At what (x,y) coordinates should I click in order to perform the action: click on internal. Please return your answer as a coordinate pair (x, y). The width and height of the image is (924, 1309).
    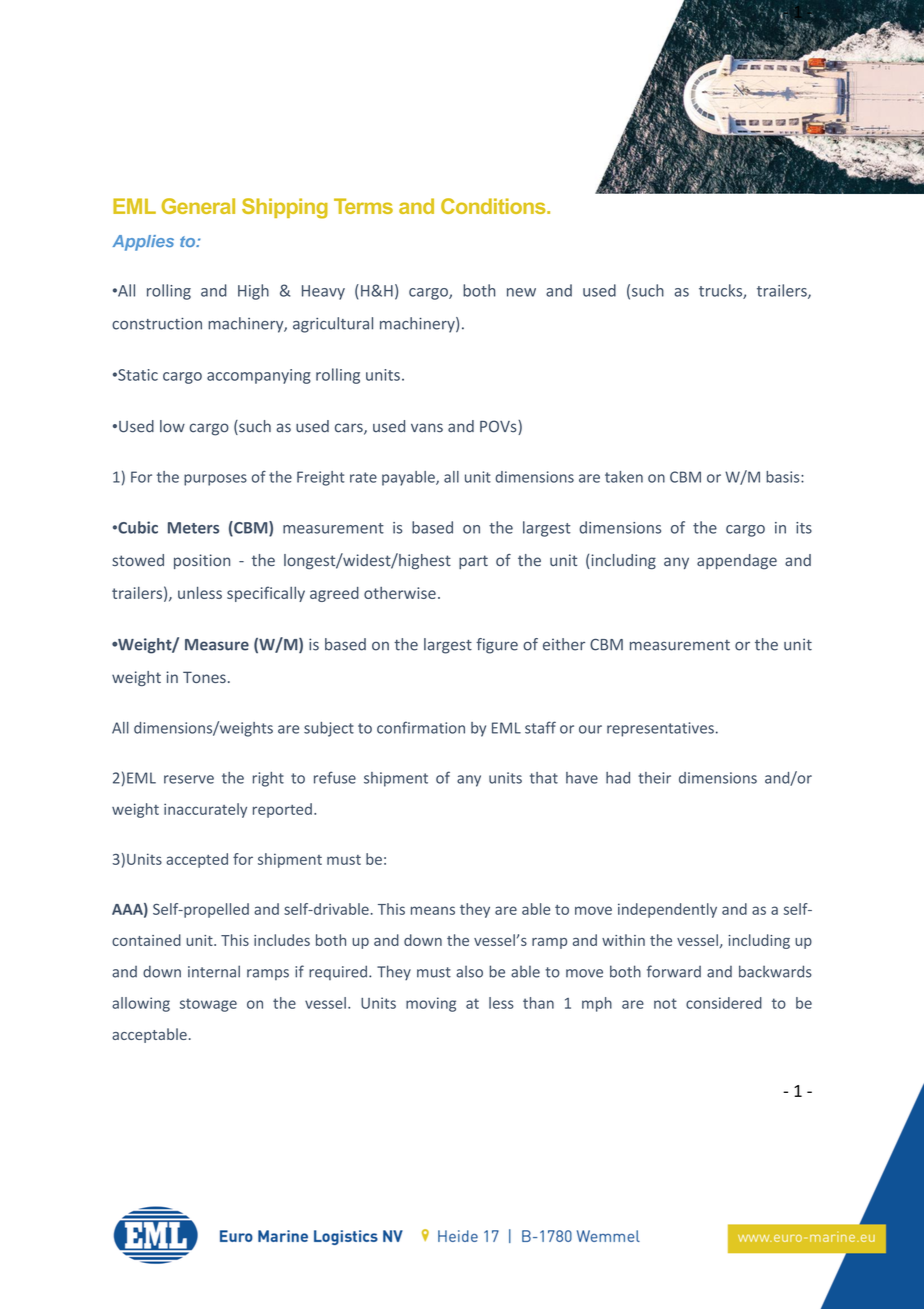
    Looking at the image, I should click on (214, 971).
